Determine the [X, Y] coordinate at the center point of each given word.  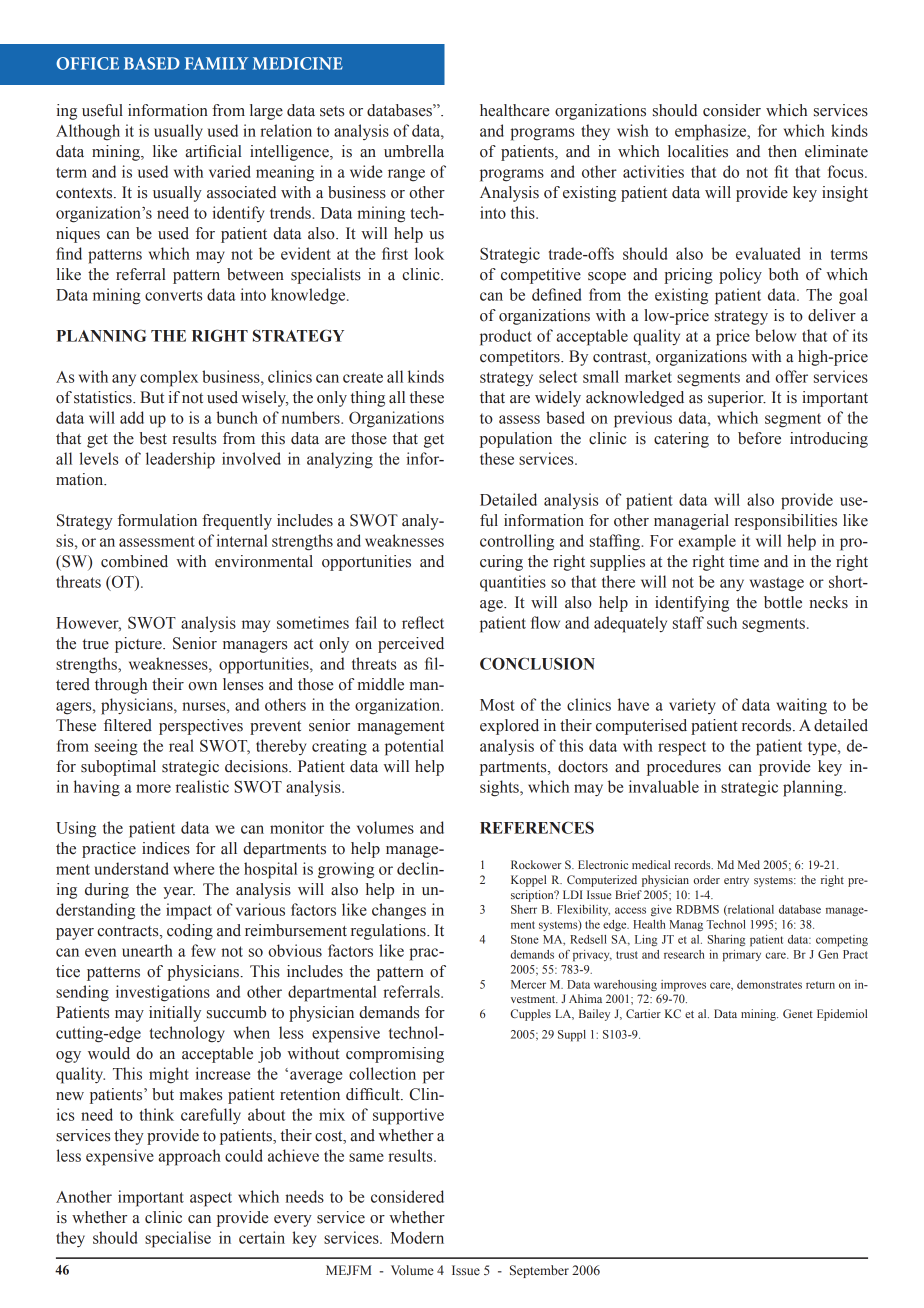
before [759, 438]
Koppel [528, 881]
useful [102, 110]
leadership [180, 460]
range [406, 175]
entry [736, 882]
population [516, 440]
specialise [178, 1239]
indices [166, 848]
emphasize [712, 132]
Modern [417, 1237]
